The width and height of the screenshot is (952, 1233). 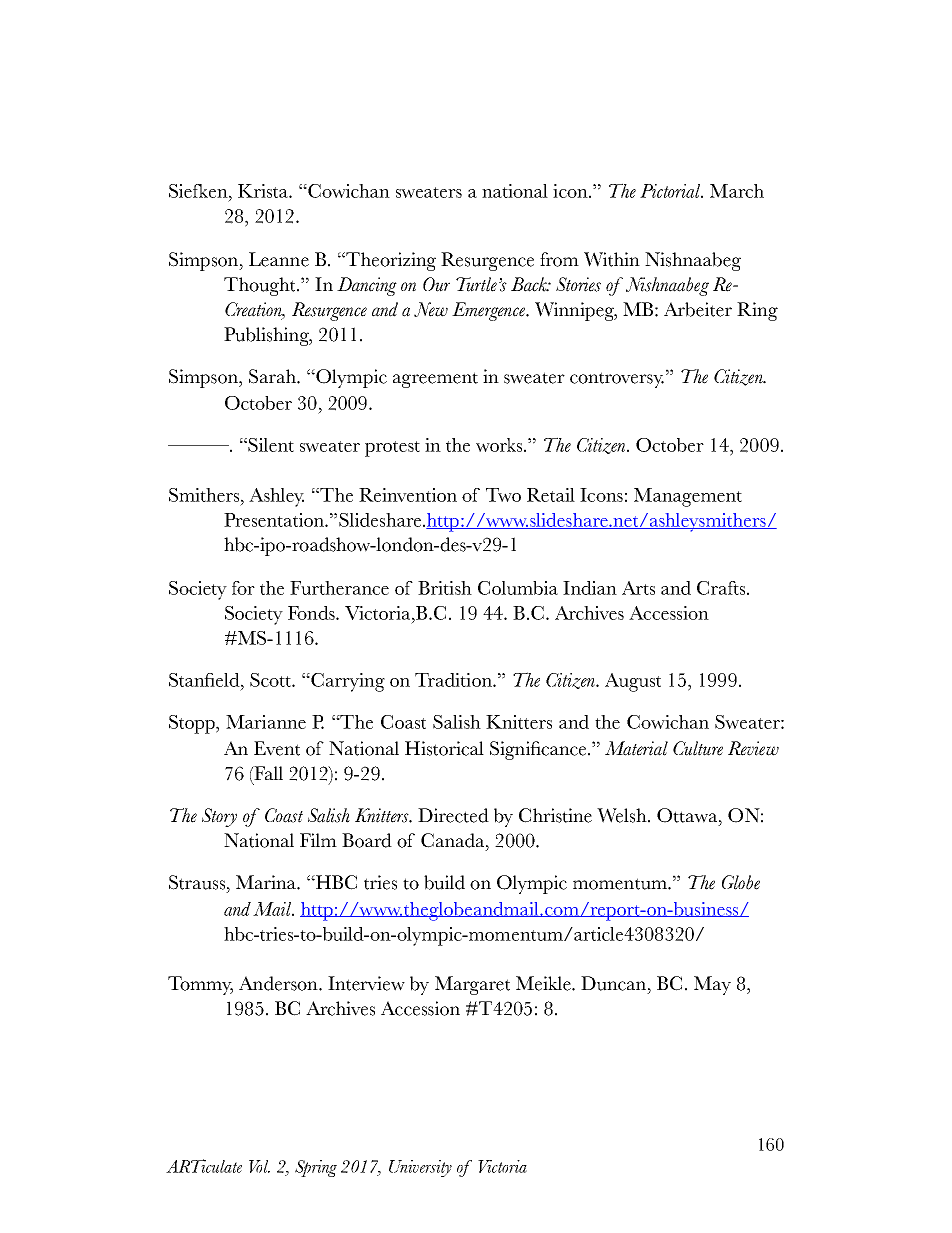 I want to click on University, so click(x=420, y=1168).
